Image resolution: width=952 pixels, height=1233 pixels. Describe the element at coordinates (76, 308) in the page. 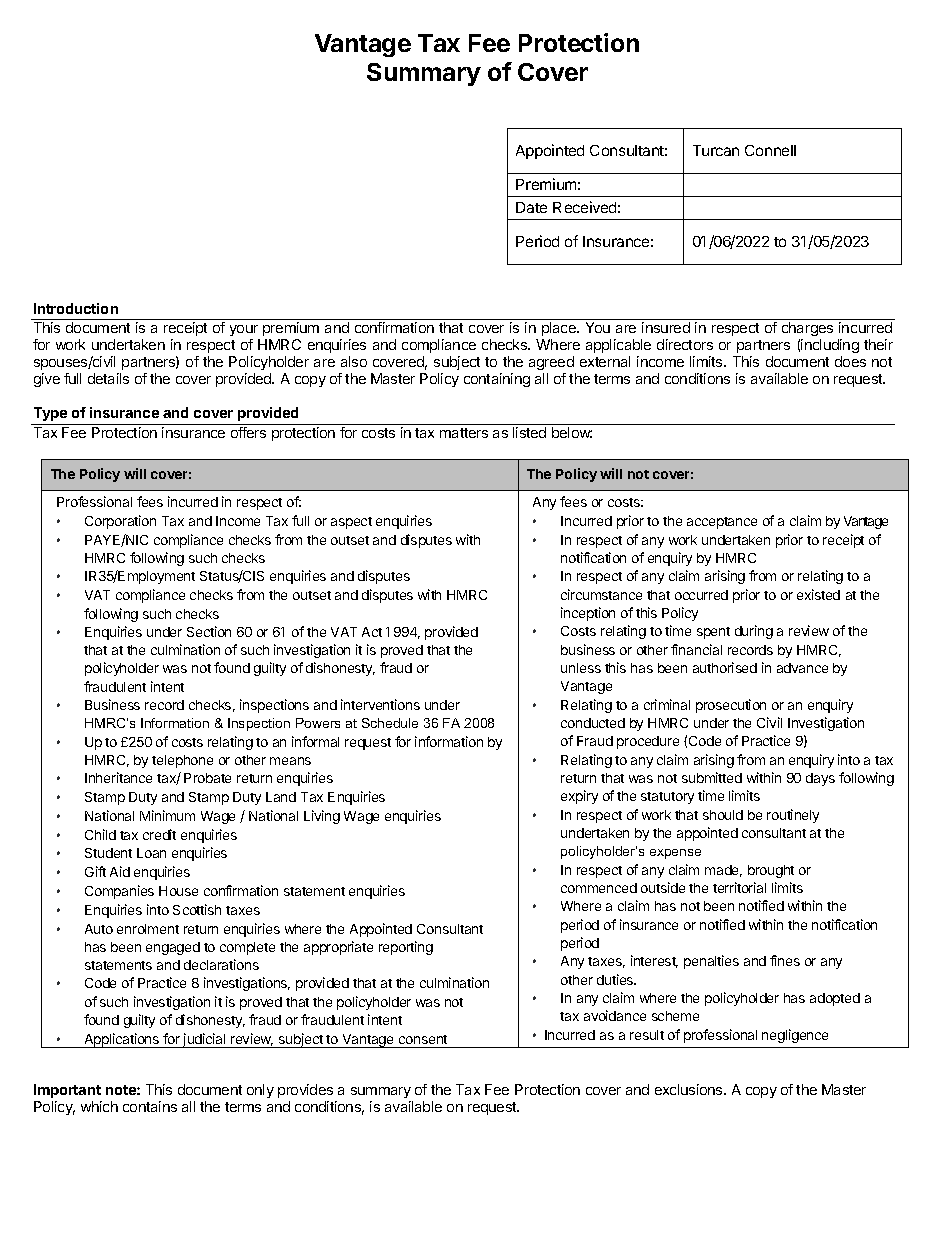

I see `Introduction` at that location.
